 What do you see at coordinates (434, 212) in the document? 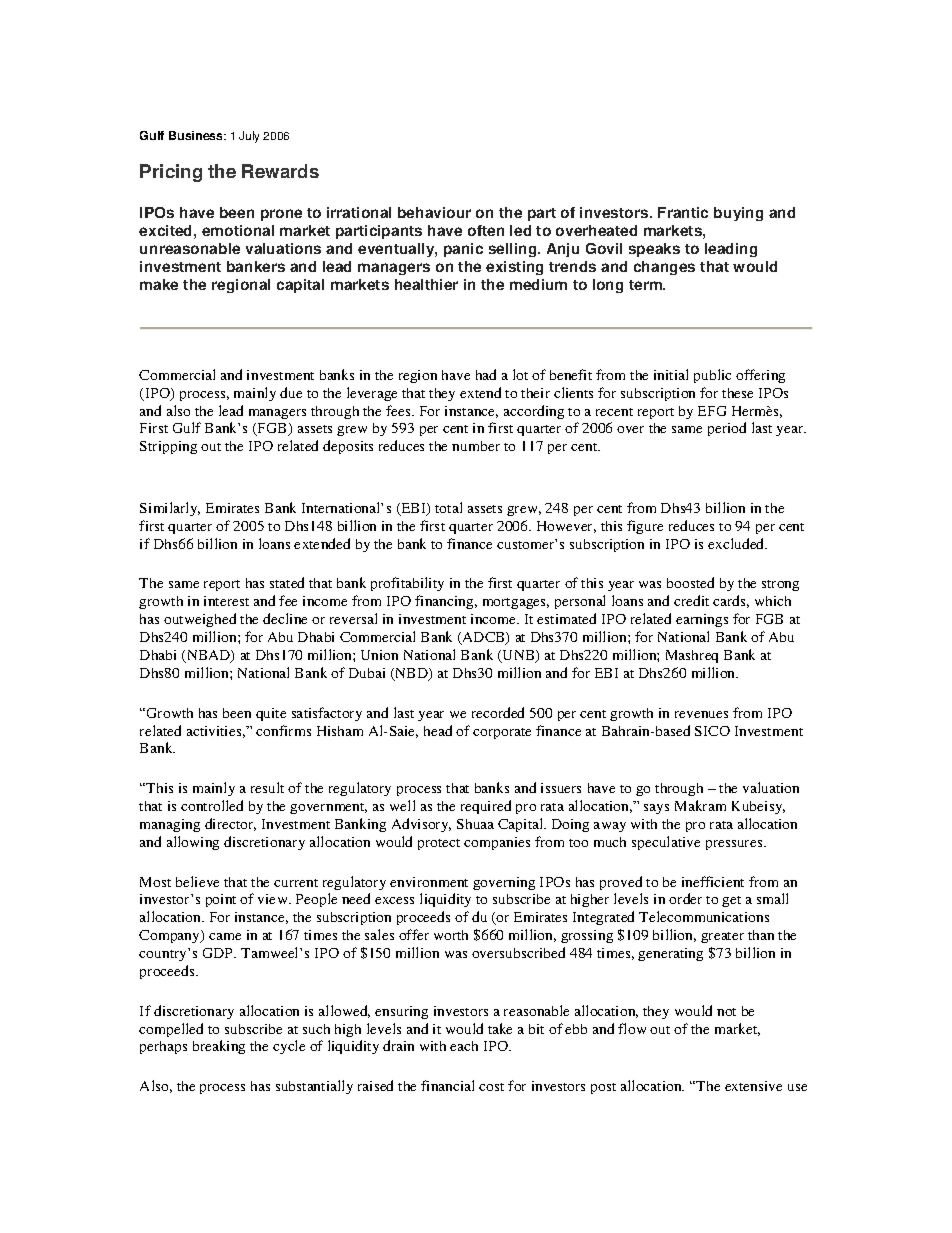
I see `behaviour` at bounding box center [434, 212].
